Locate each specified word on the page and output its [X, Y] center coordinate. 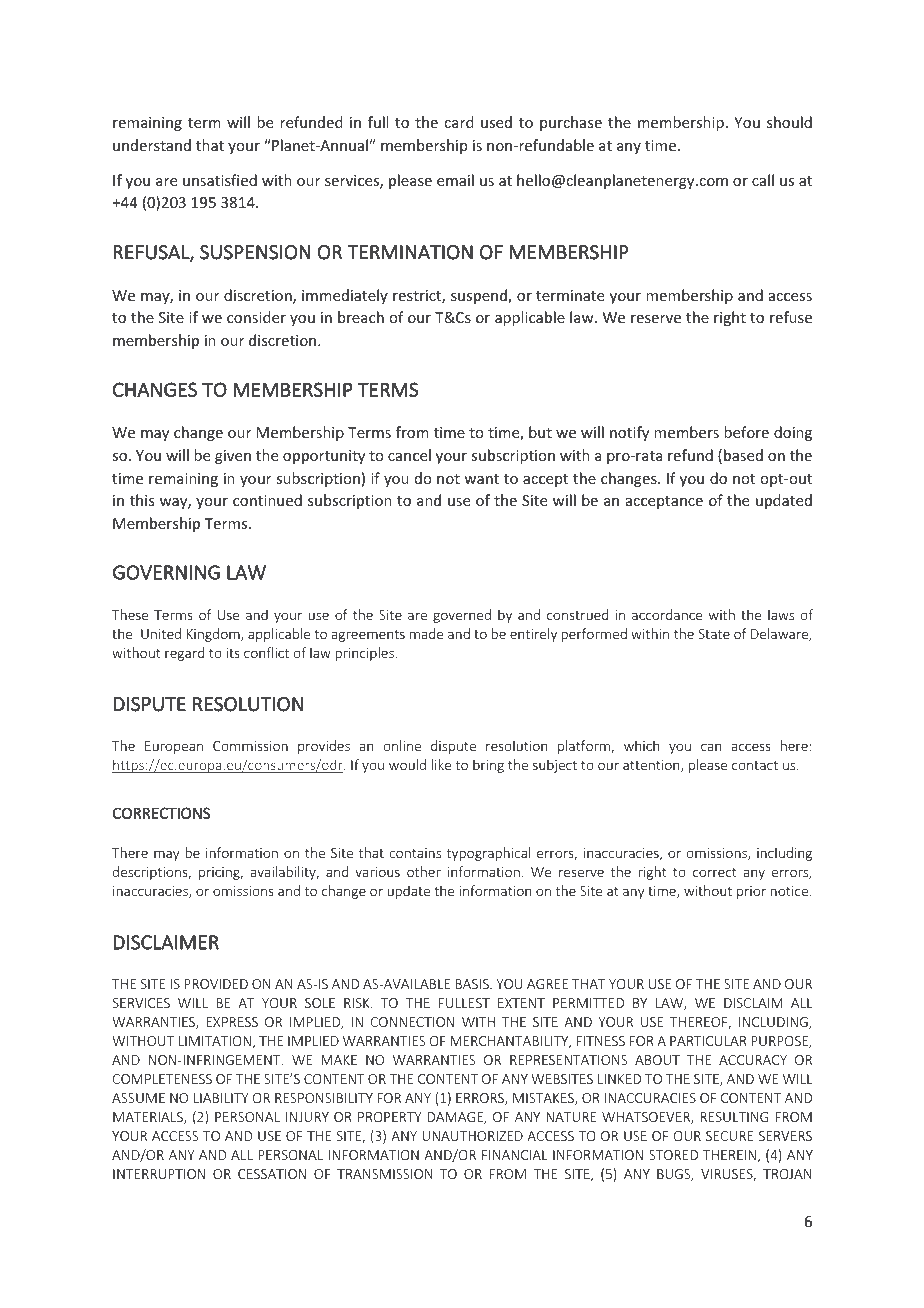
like [441, 764]
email [455, 180]
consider [256, 317]
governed [462, 616]
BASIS [473, 984]
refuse [791, 317]
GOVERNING [166, 572]
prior [751, 892]
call [763, 180]
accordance [667, 614]
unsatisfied [220, 180]
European [174, 747]
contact [755, 765]
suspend [480, 296]
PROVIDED [216, 984]
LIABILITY [221, 1098]
